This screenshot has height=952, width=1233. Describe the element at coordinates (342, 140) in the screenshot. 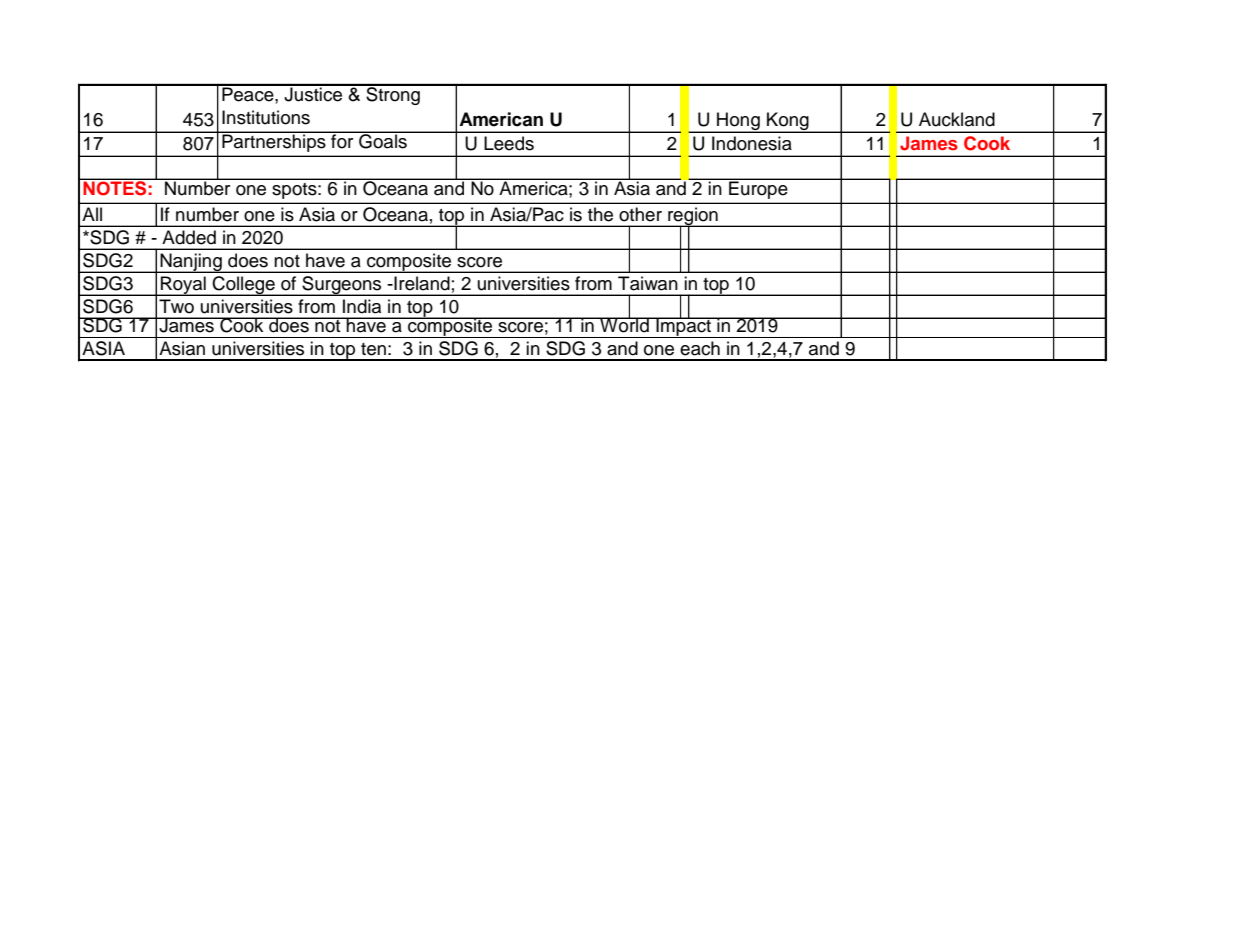

I see `for` at that location.
